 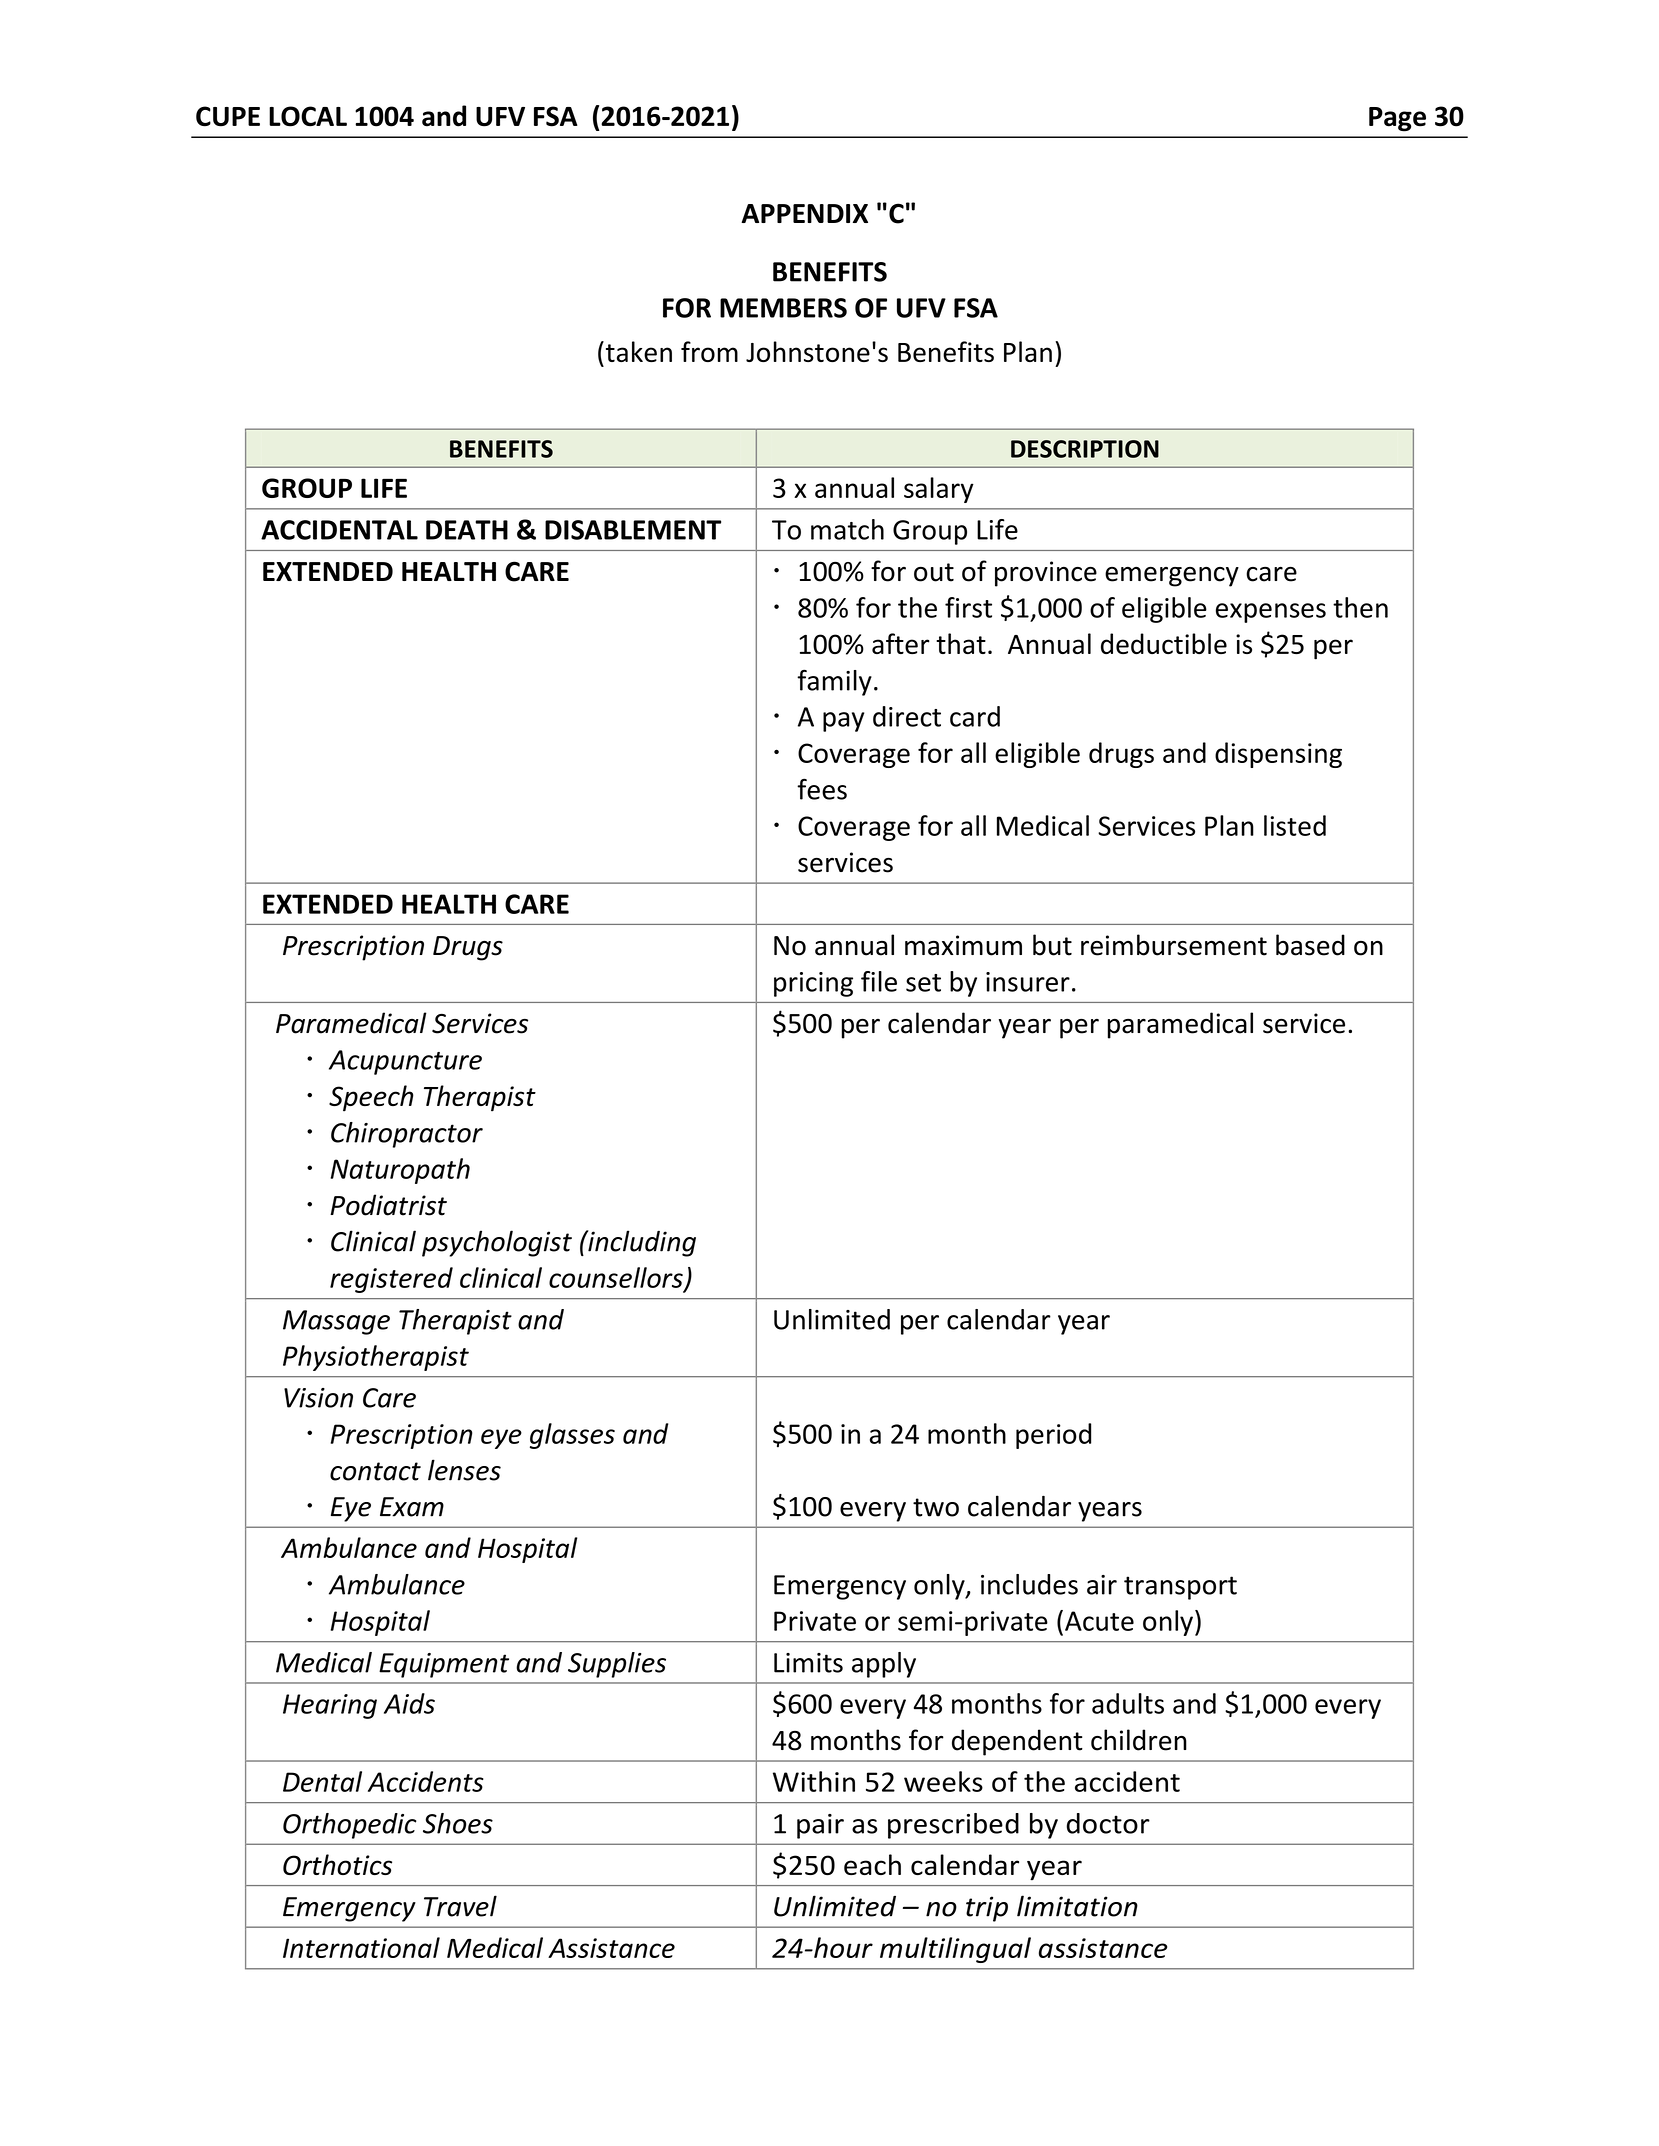 What do you see at coordinates (460, 1906) in the screenshot?
I see `Travel` at bounding box center [460, 1906].
